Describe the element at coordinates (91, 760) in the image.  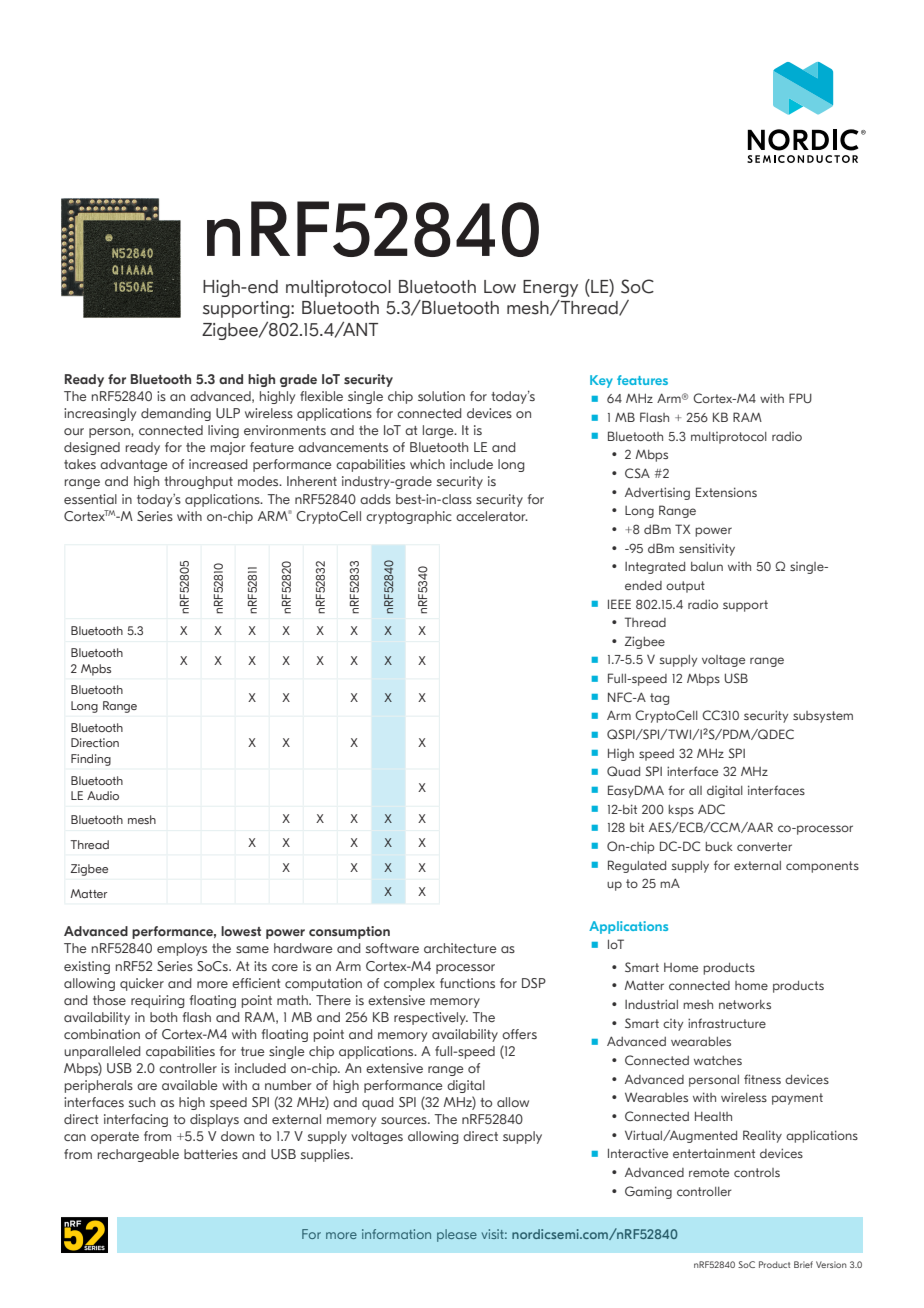
I see `Finding` at that location.
